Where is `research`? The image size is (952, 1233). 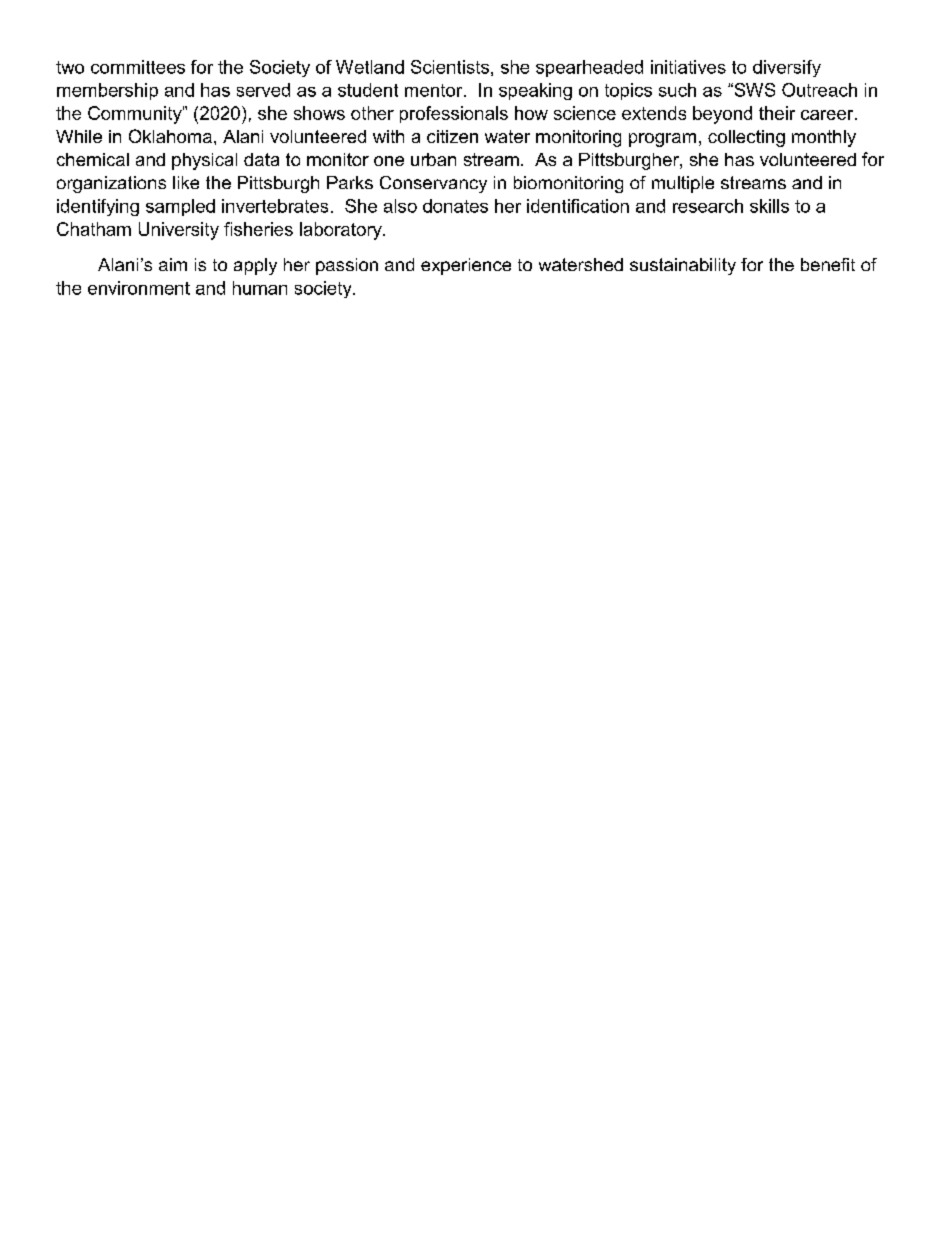 research is located at coordinates (708, 206).
